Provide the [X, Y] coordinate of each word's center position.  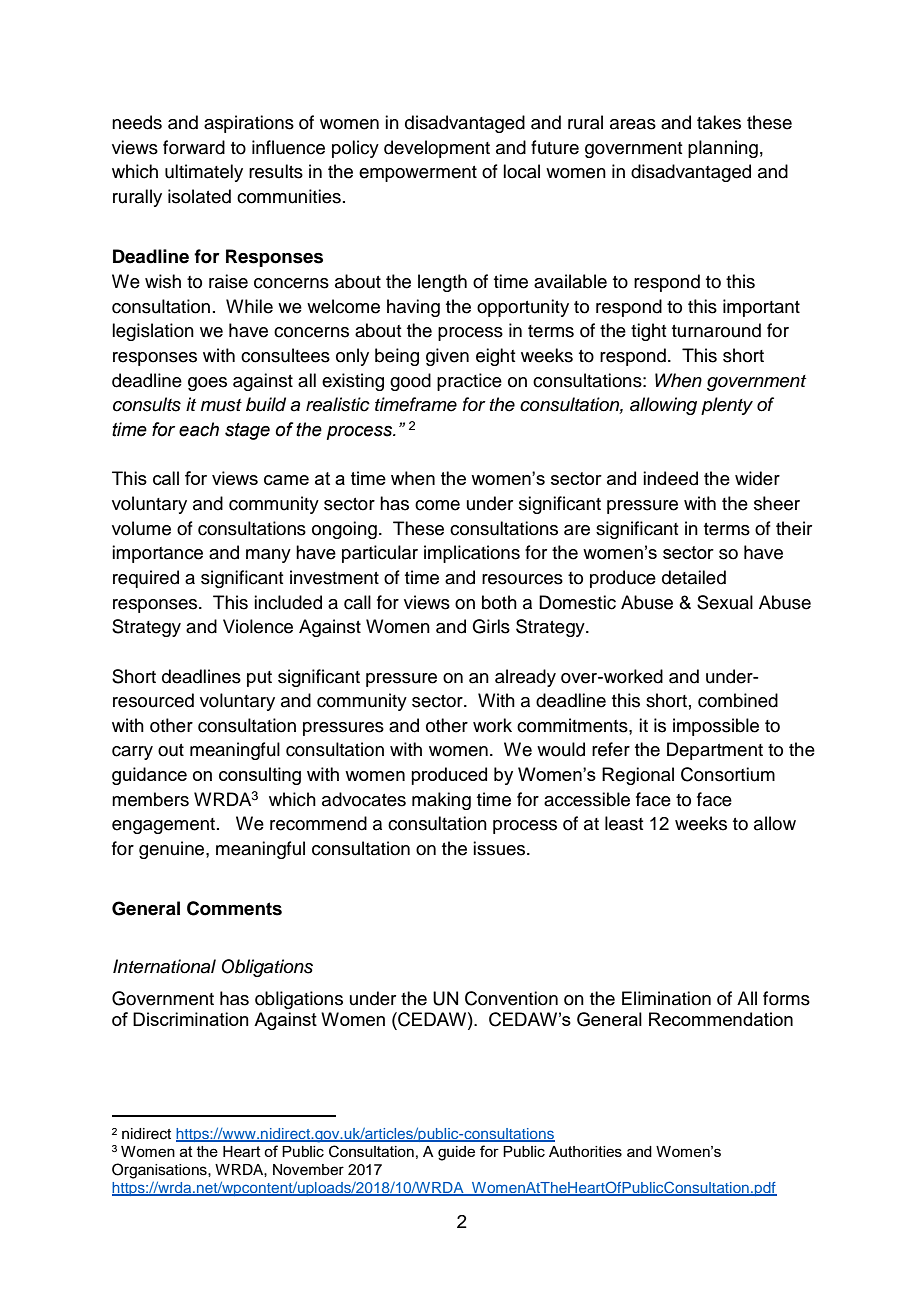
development [437, 149]
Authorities [585, 1151]
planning [723, 149]
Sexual [725, 602]
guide [456, 1153]
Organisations [160, 1171]
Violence [258, 626]
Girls [491, 626]
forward [194, 147]
